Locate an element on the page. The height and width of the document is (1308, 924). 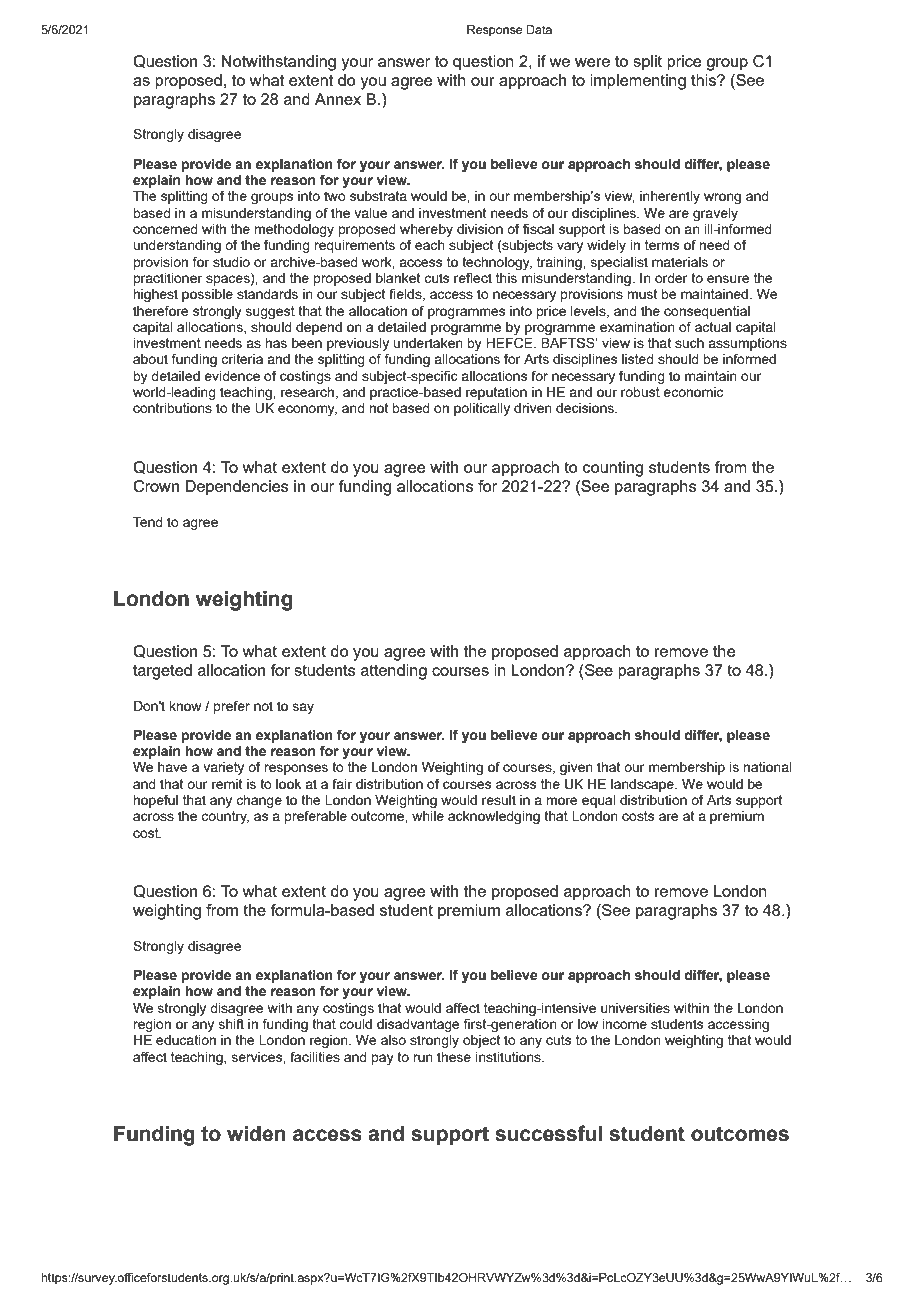
these is located at coordinates (454, 1057).
